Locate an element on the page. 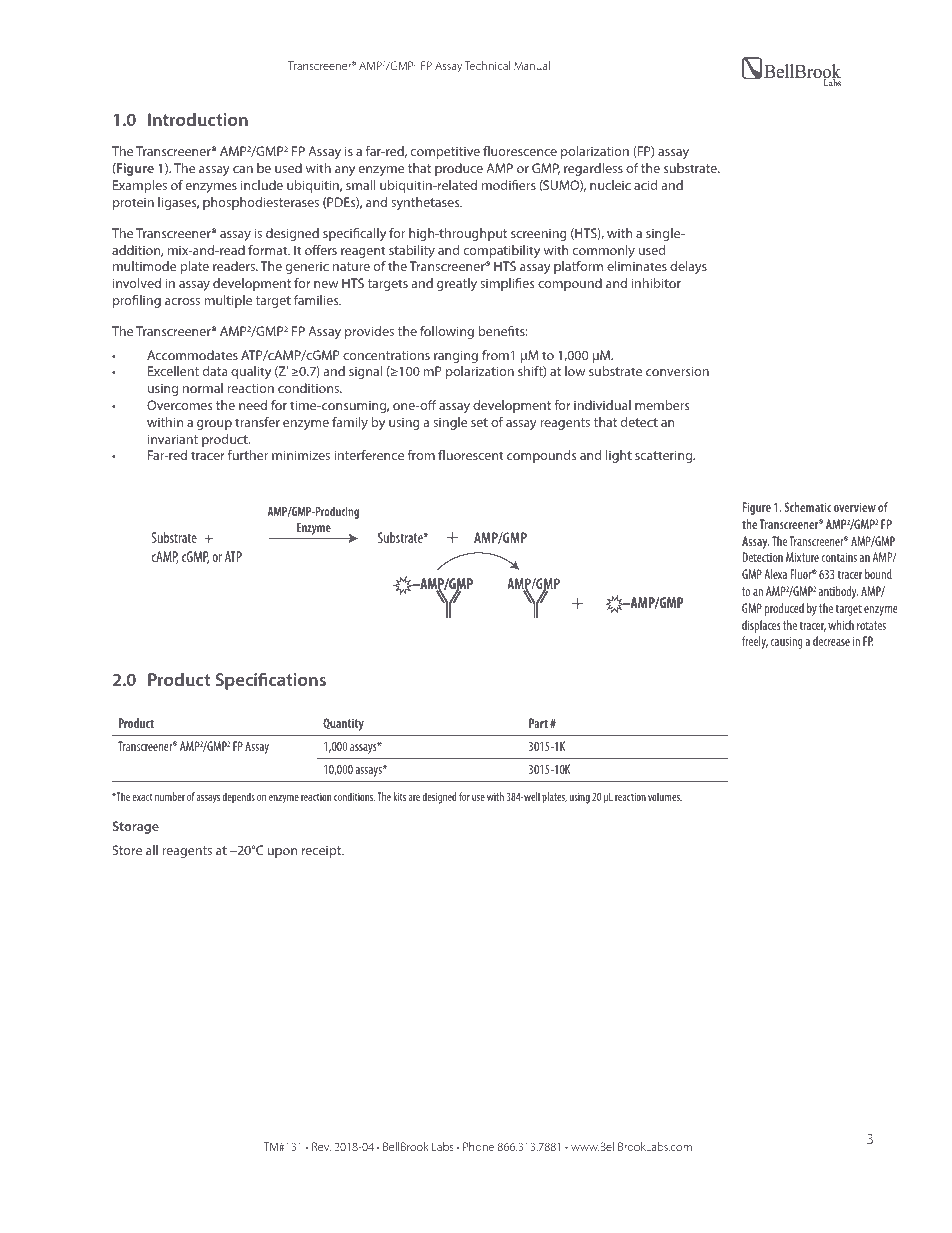 Image resolution: width=952 pixels, height=1233 pixels. Specifications is located at coordinates (271, 681).
